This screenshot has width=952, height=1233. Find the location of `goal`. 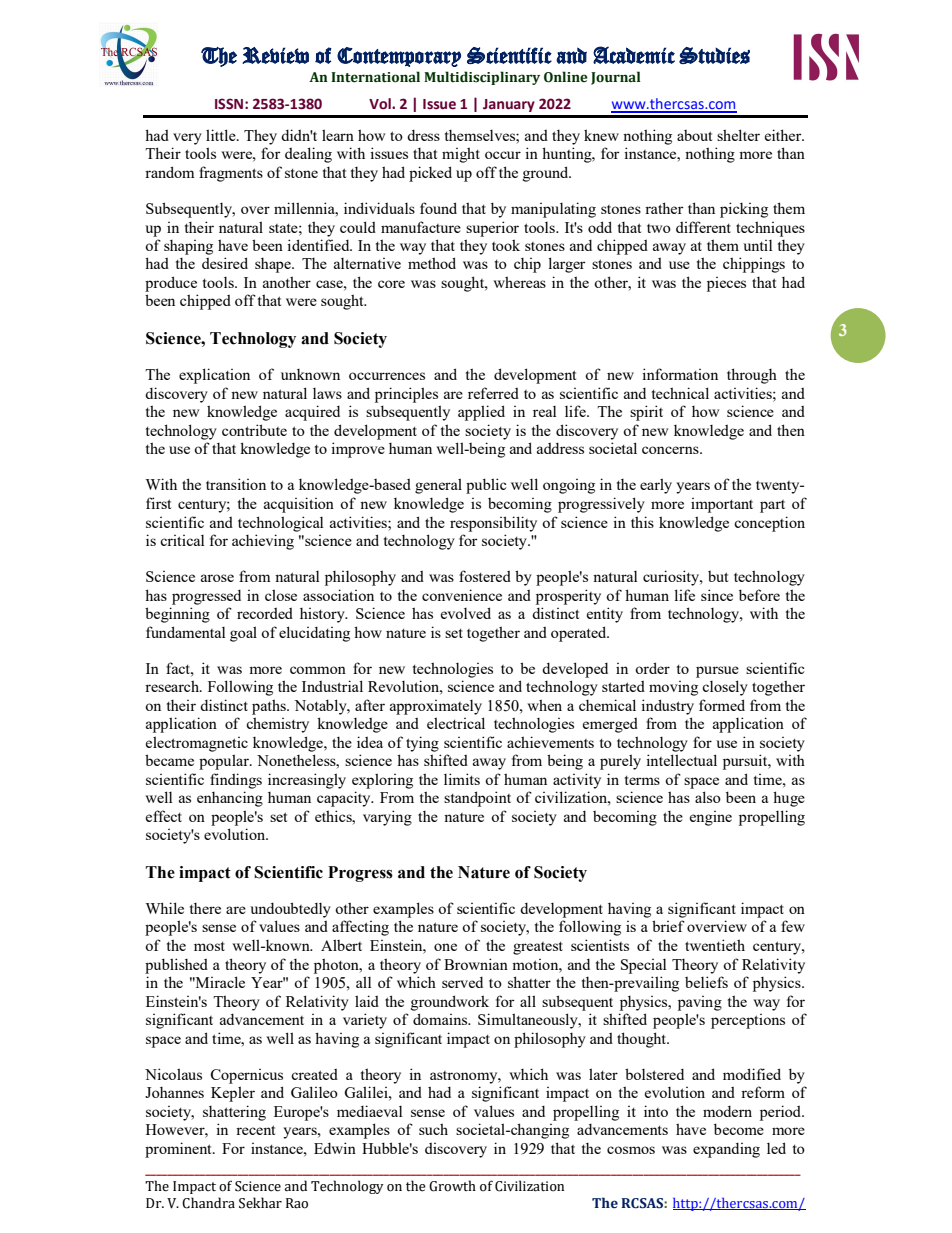

goal is located at coordinates (243, 634).
